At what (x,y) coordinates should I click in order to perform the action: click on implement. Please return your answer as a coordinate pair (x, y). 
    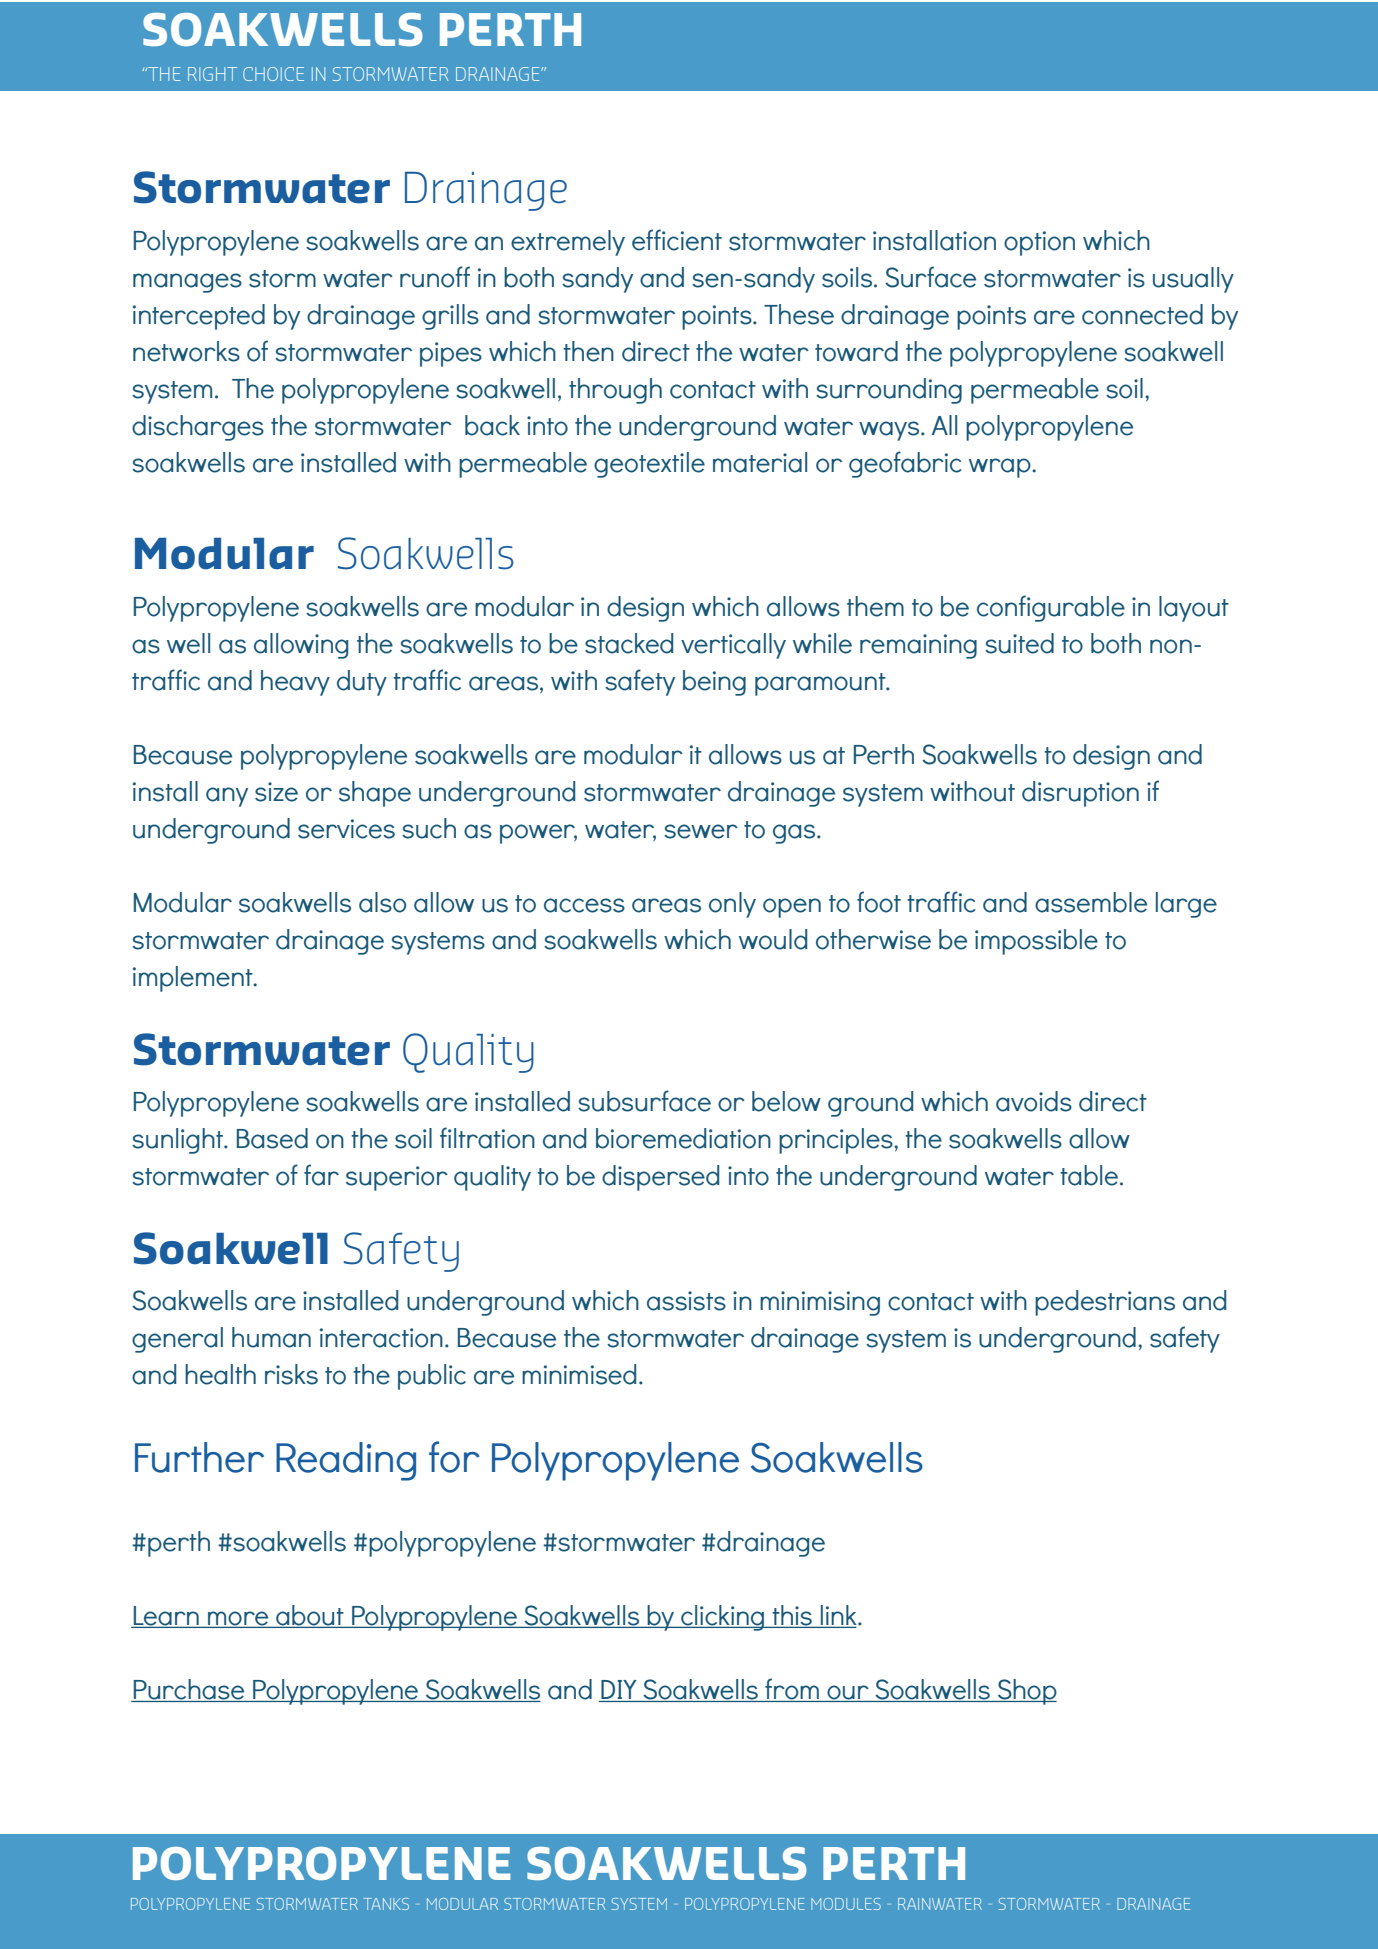
    Looking at the image, I should click on (194, 979).
